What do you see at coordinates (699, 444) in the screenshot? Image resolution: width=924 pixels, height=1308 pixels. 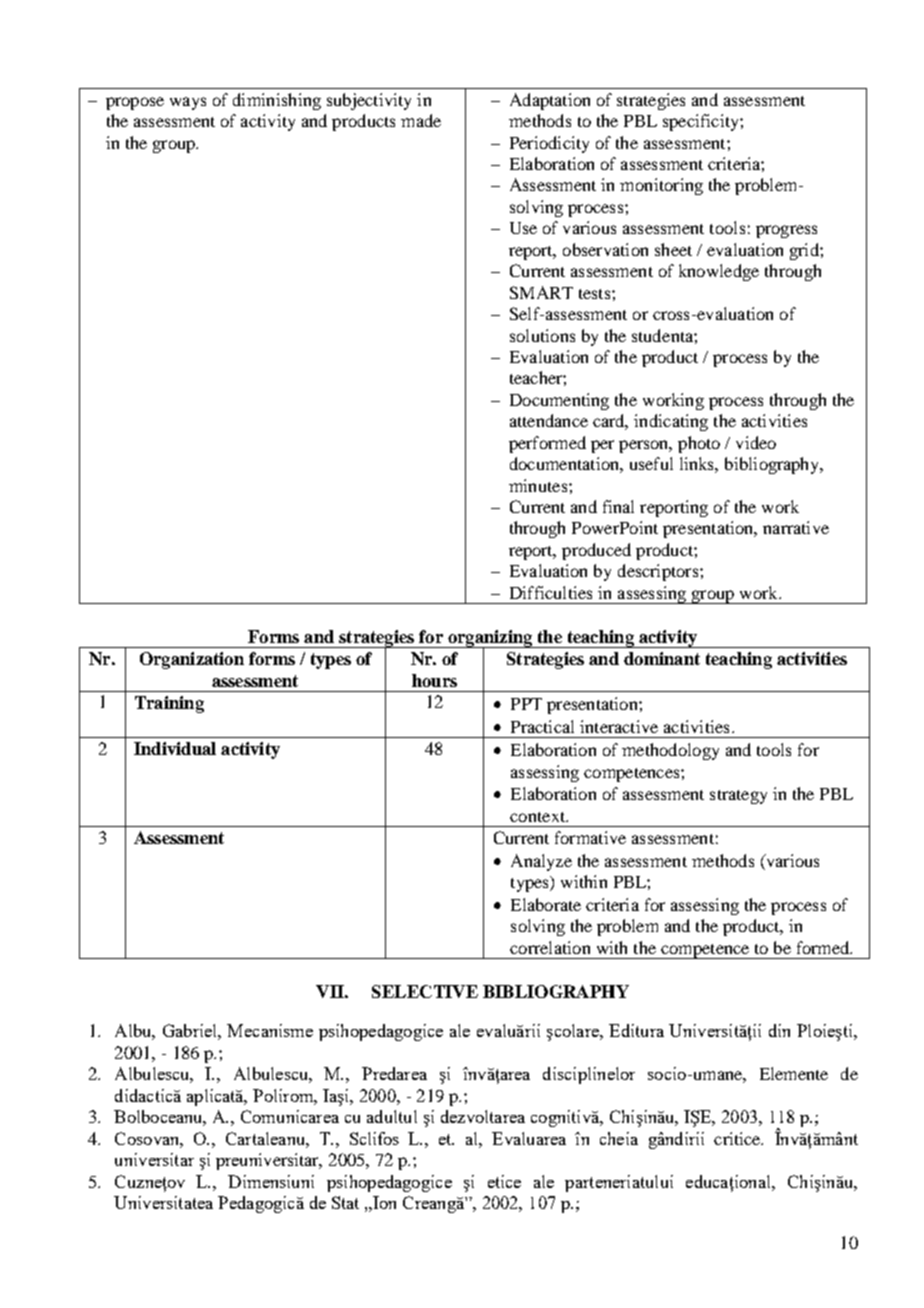 I see `photo` at bounding box center [699, 444].
